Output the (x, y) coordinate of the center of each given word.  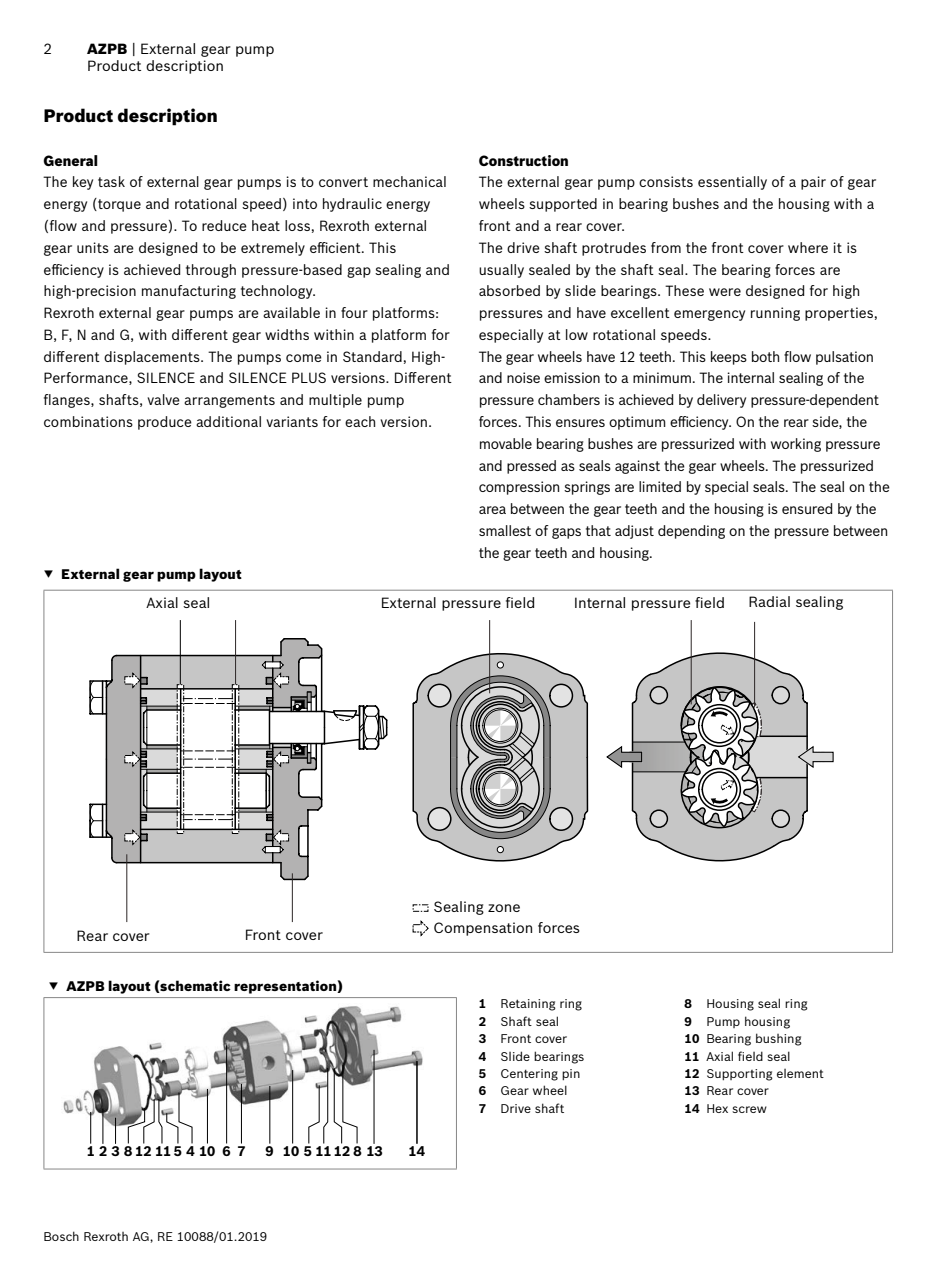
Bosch (61, 1236)
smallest (505, 530)
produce (165, 423)
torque (118, 205)
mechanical (409, 181)
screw (749, 1109)
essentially (732, 183)
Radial (769, 601)
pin (571, 1075)
